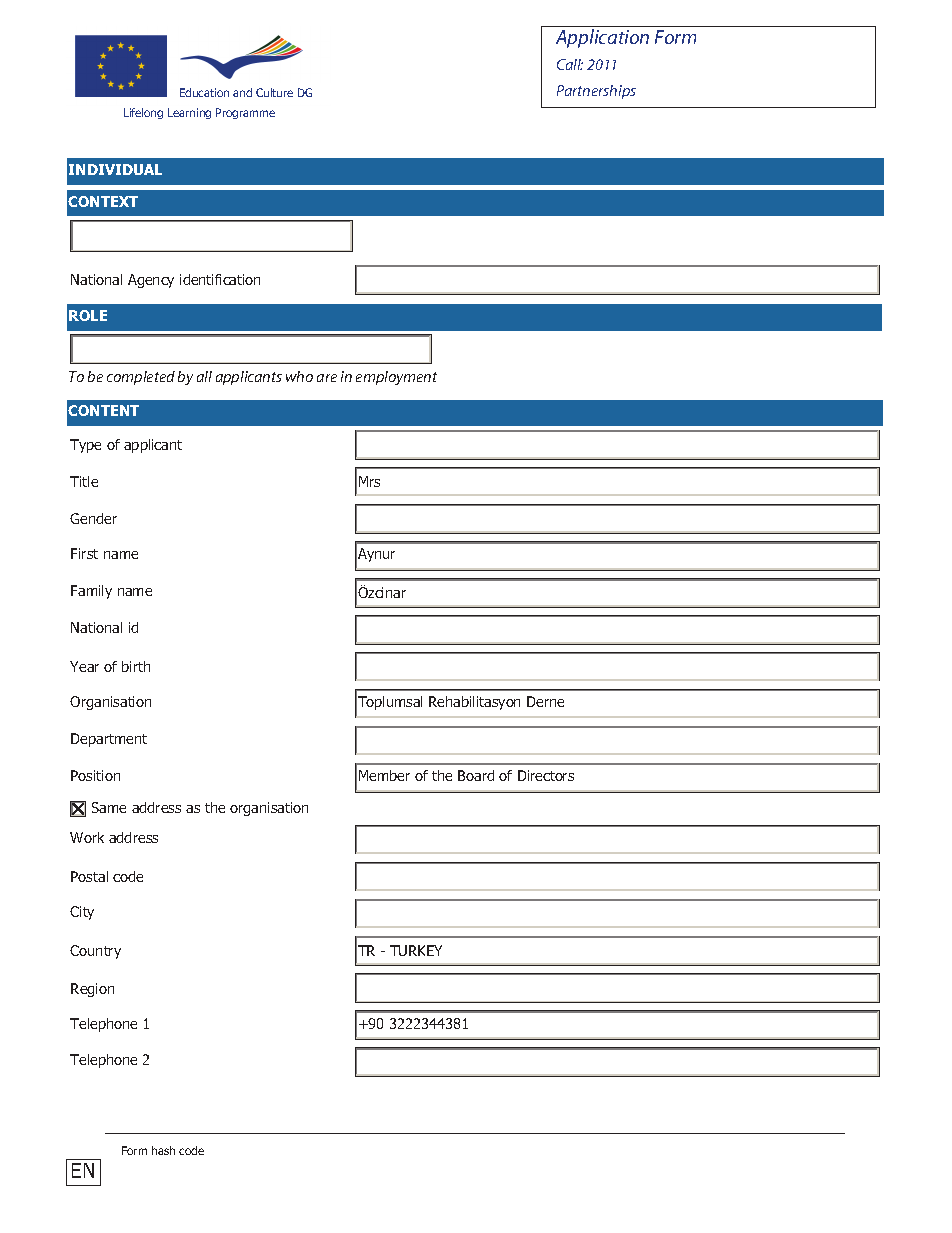 The width and height of the image is (952, 1233). I want to click on are, so click(327, 378).
